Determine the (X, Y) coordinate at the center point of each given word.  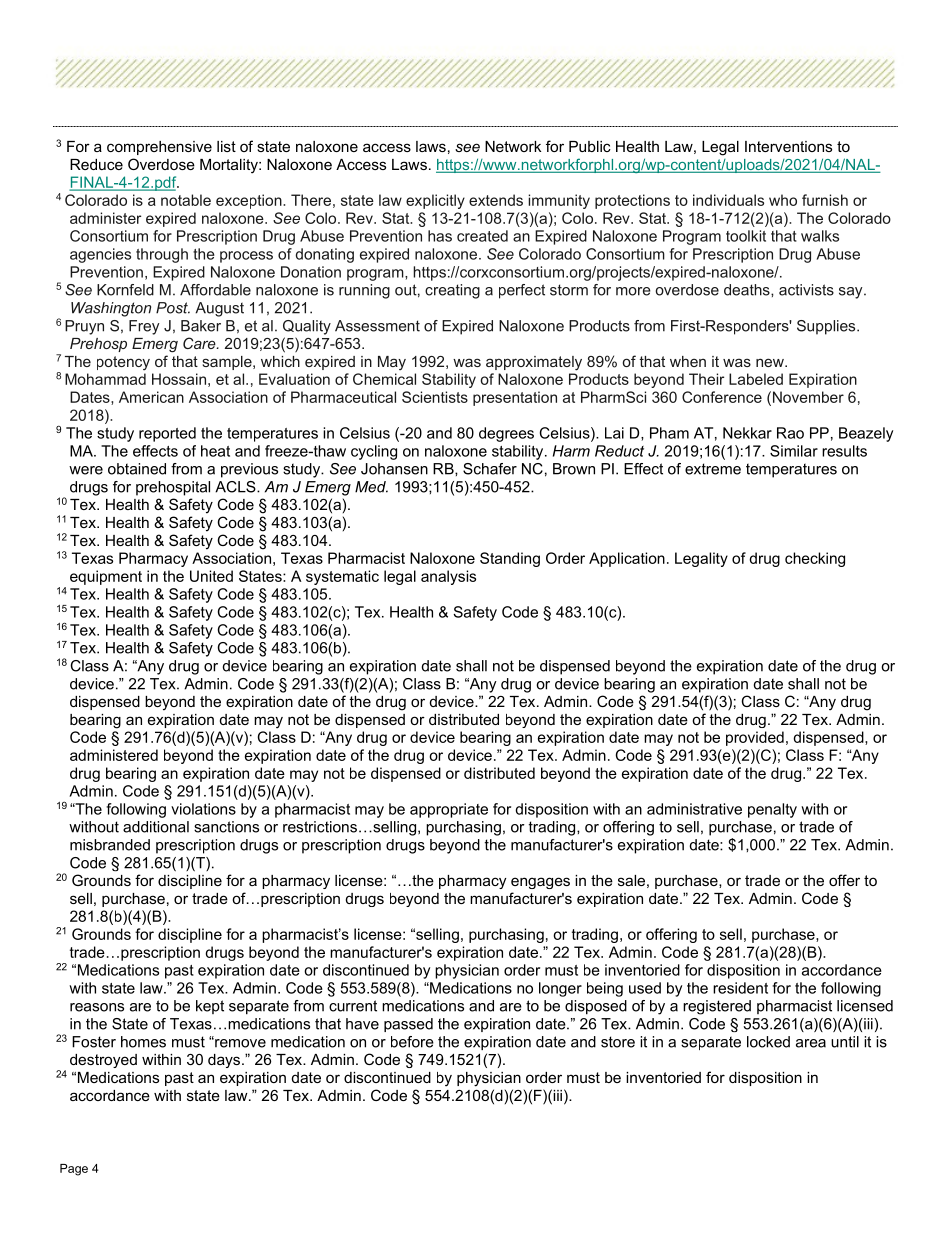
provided (755, 738)
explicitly (435, 201)
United (211, 576)
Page (74, 1170)
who (783, 200)
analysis (448, 577)
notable (186, 200)
